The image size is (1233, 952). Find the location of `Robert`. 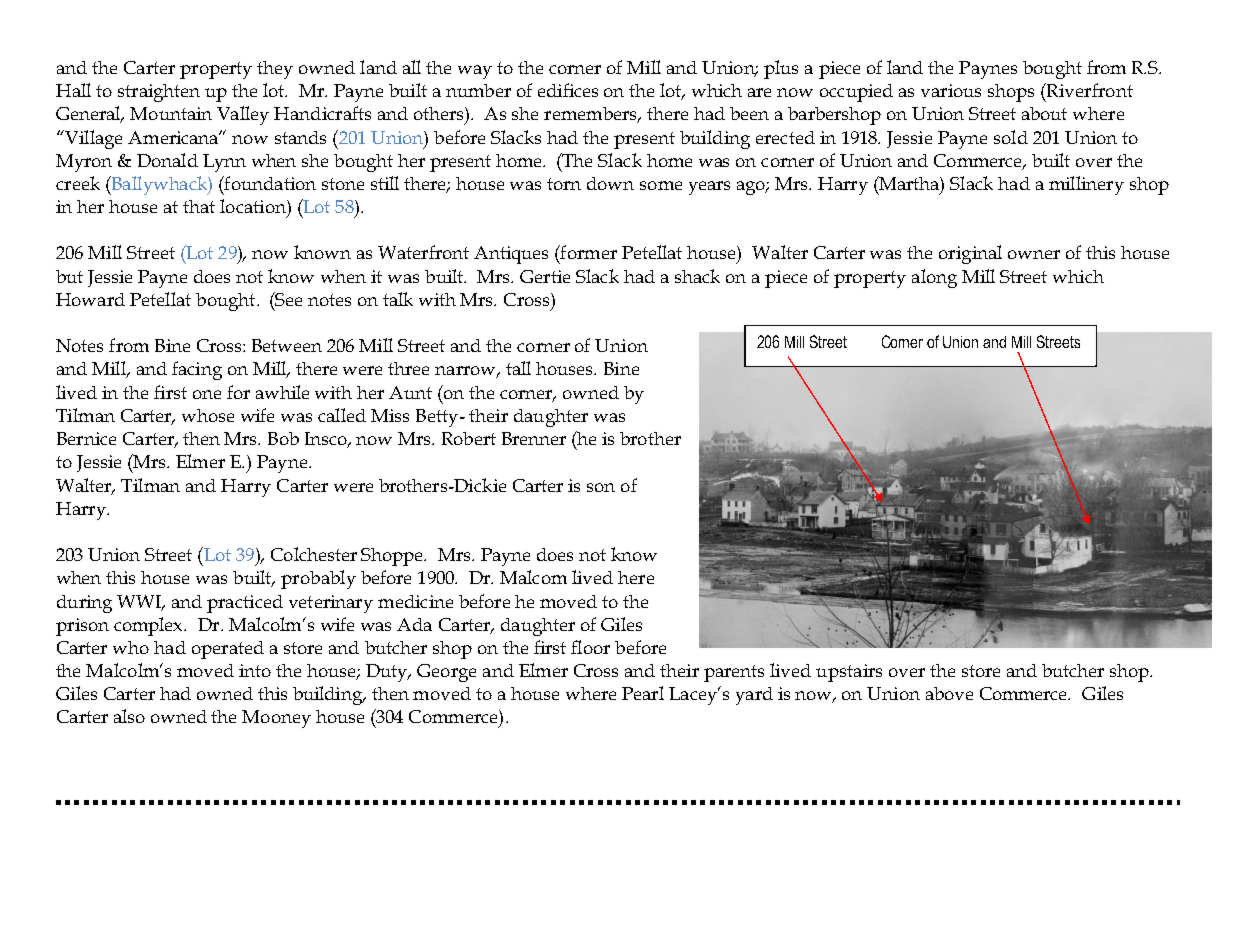

Robert is located at coordinates (469, 438).
